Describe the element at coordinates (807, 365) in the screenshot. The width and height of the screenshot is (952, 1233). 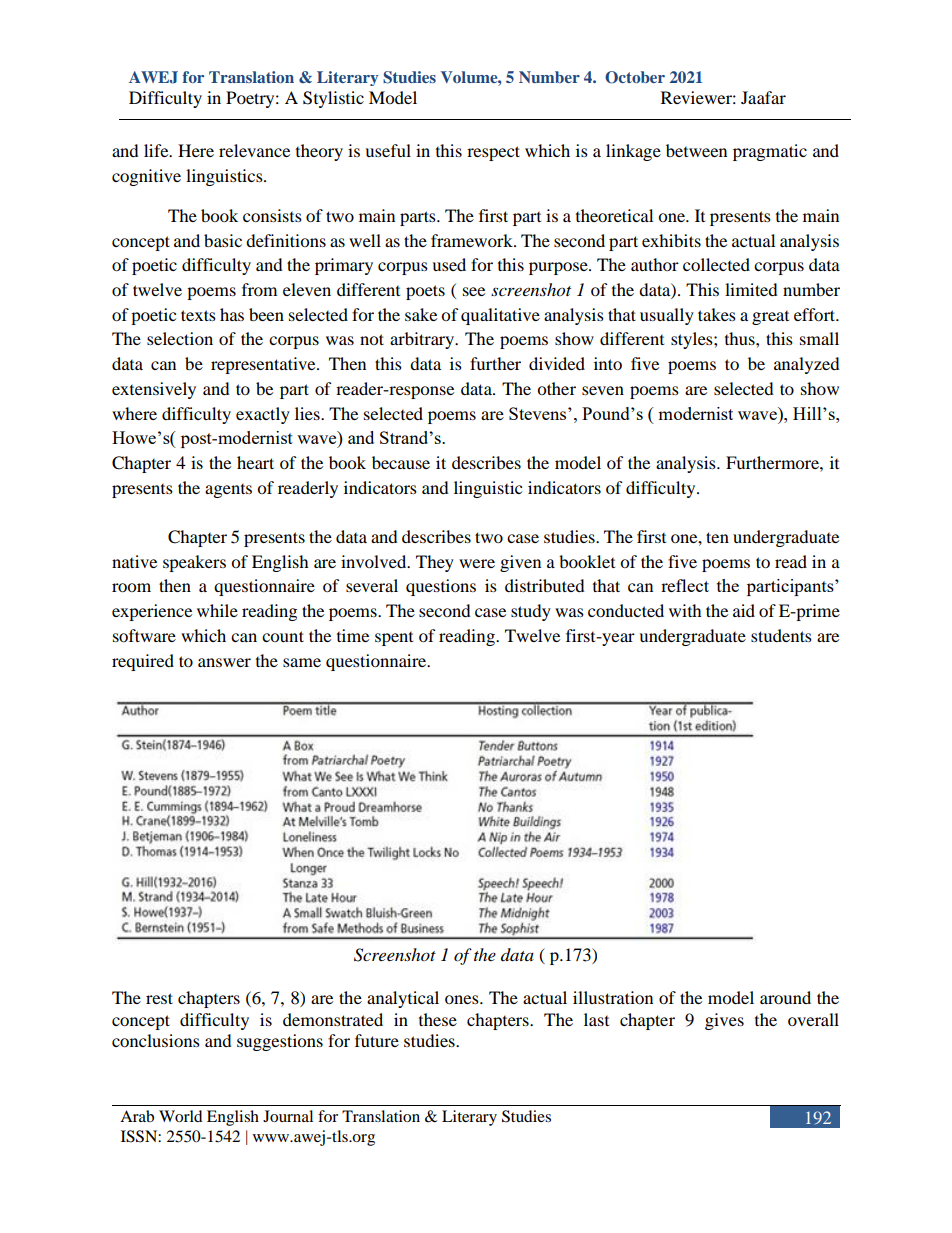
I see `analyzed` at that location.
